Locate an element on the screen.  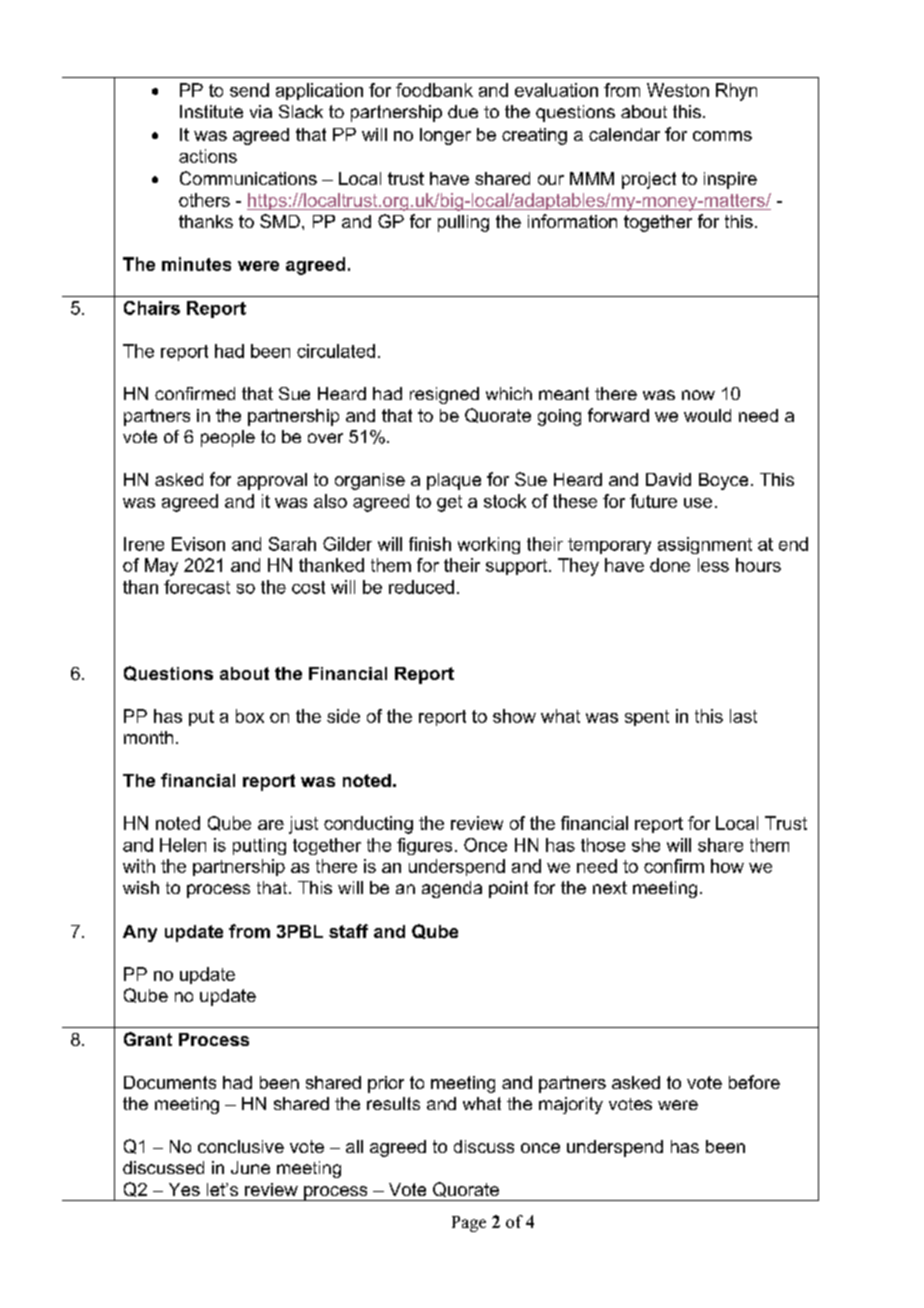
reduced is located at coordinates (421, 587).
